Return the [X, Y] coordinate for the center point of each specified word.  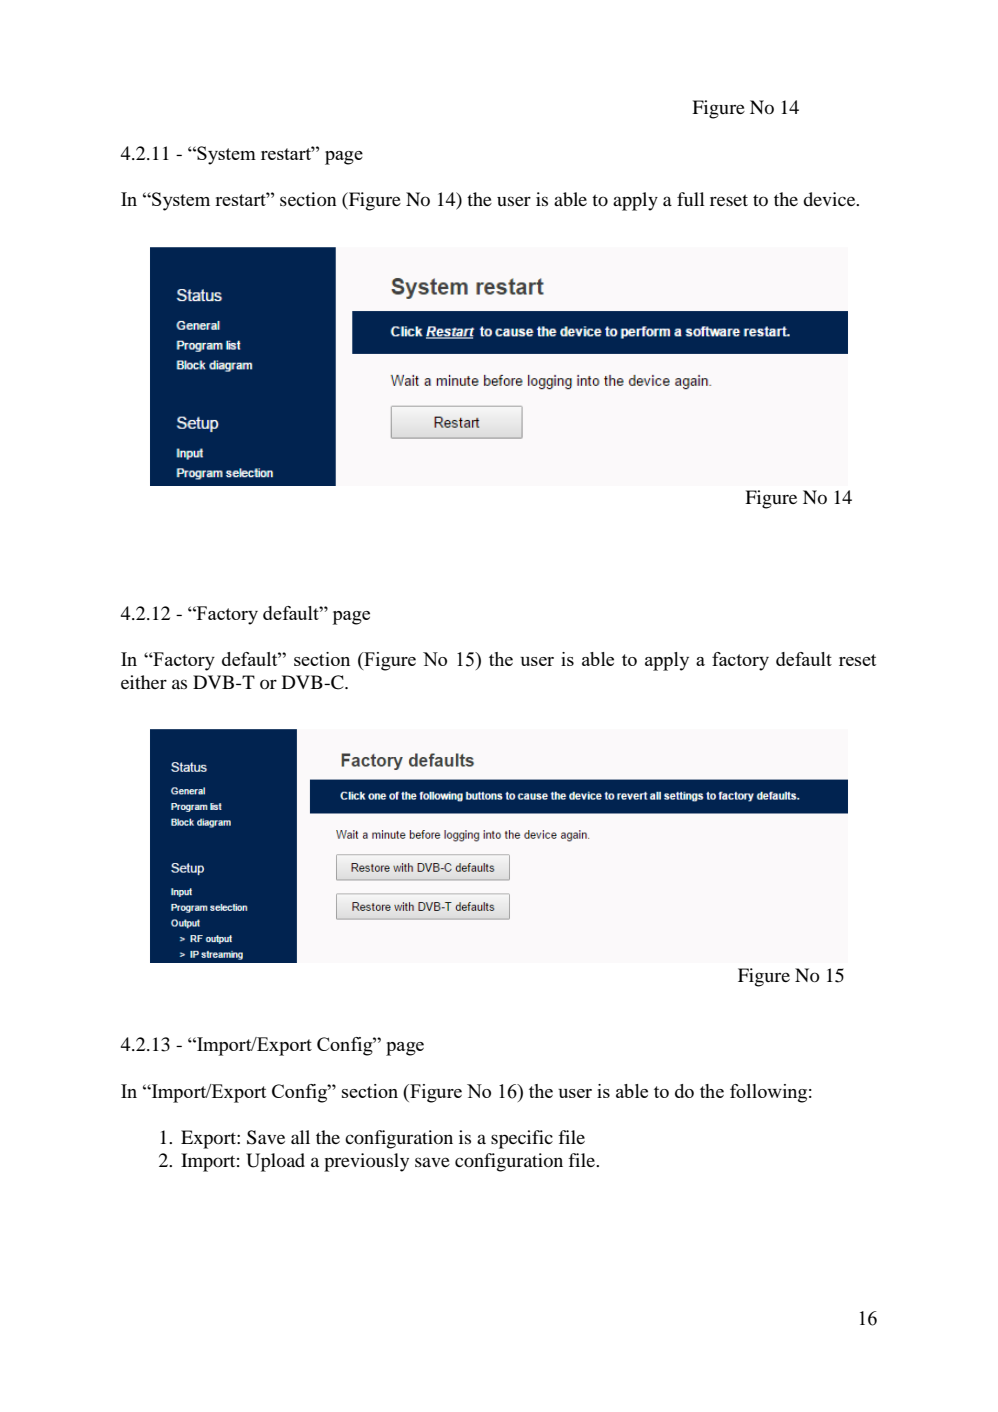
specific [522, 1139]
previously [366, 1162]
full [691, 199]
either [144, 682]
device [830, 199]
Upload [275, 1162]
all [300, 1137]
